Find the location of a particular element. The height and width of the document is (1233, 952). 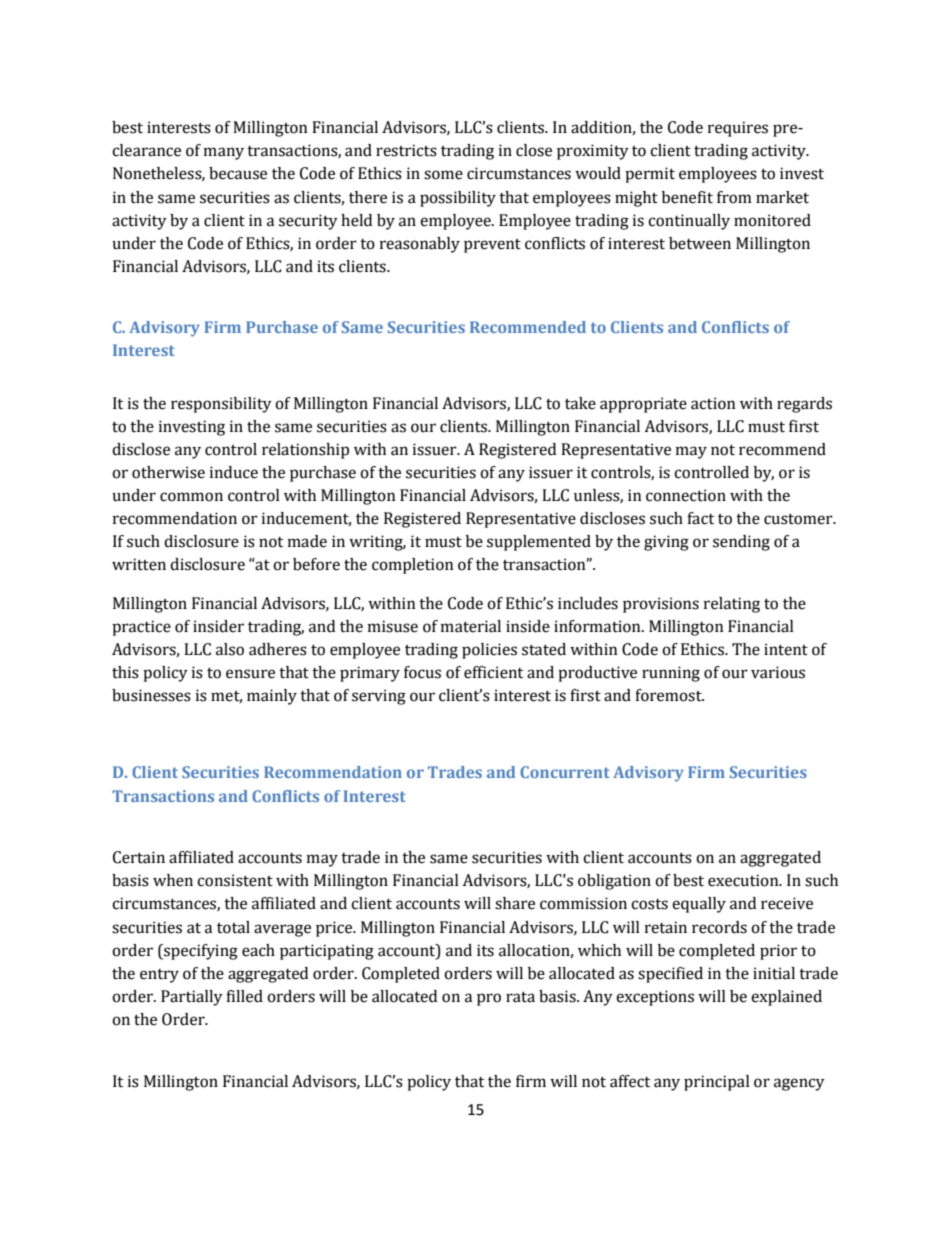

connection is located at coordinates (686, 495).
